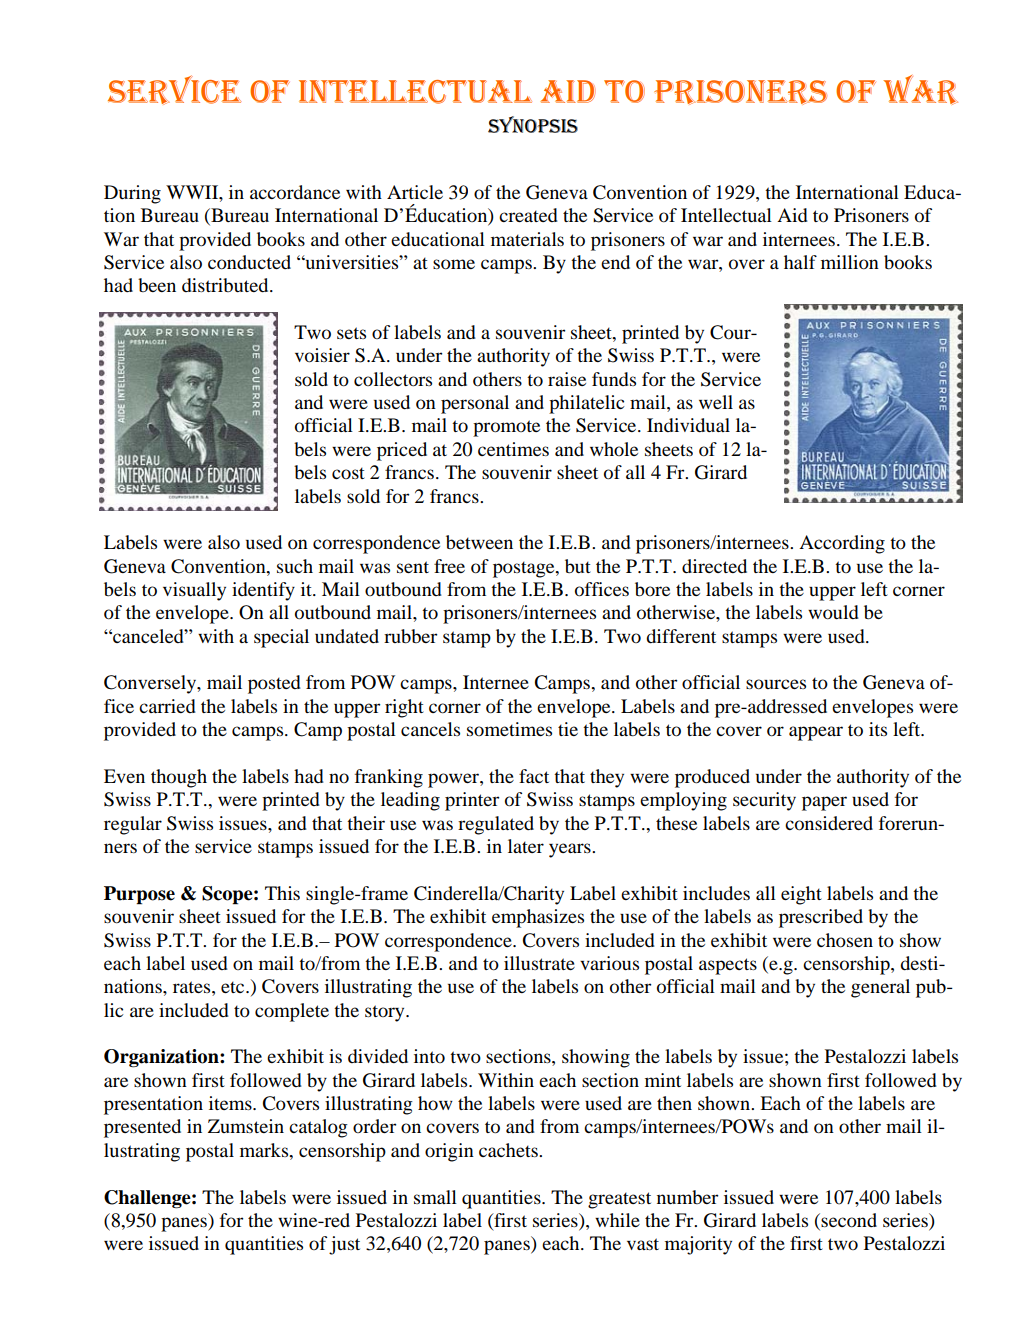  Describe the element at coordinates (282, 893) in the image. I see `This` at that location.
